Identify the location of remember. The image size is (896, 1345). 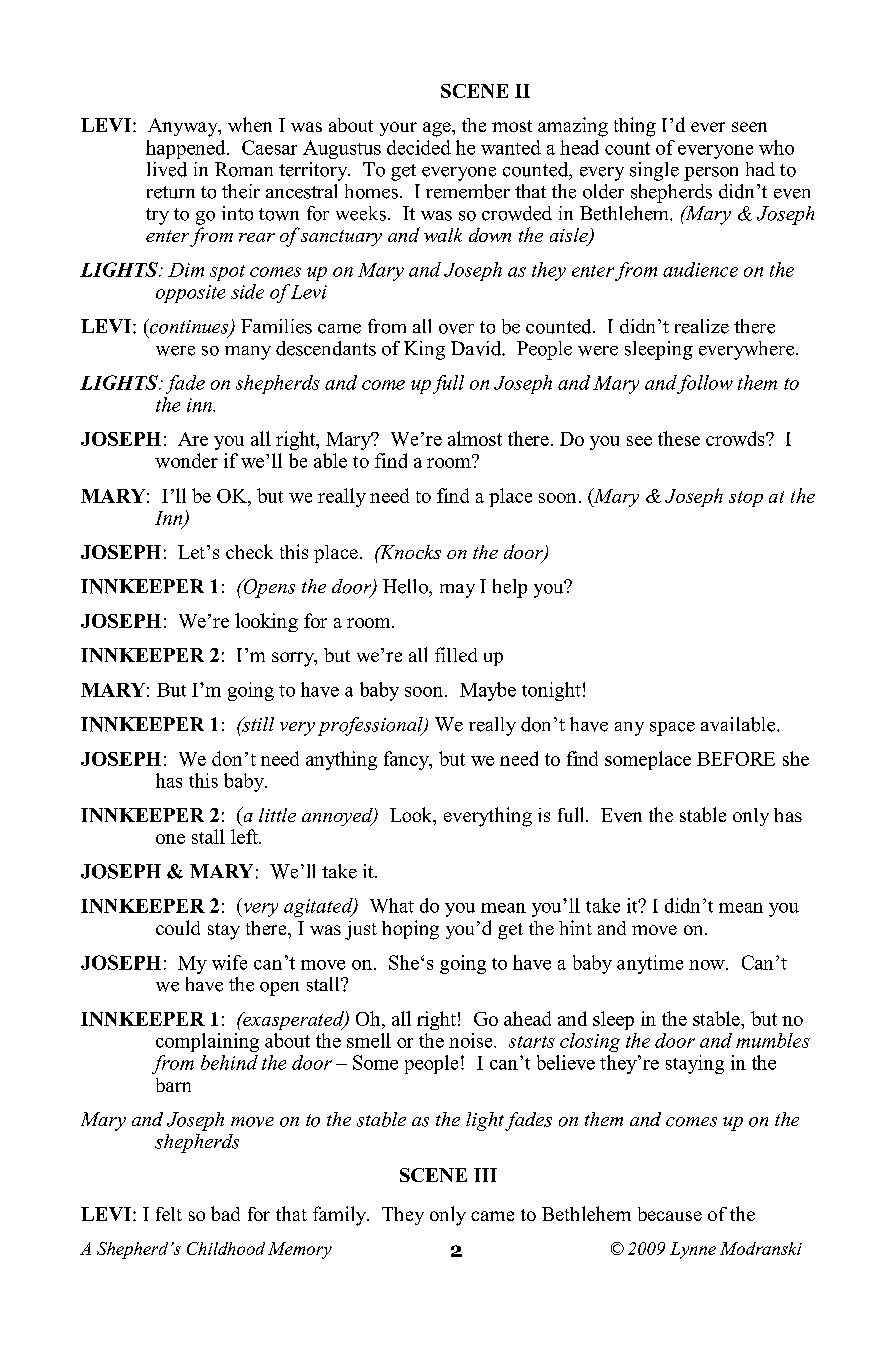
(468, 191).
